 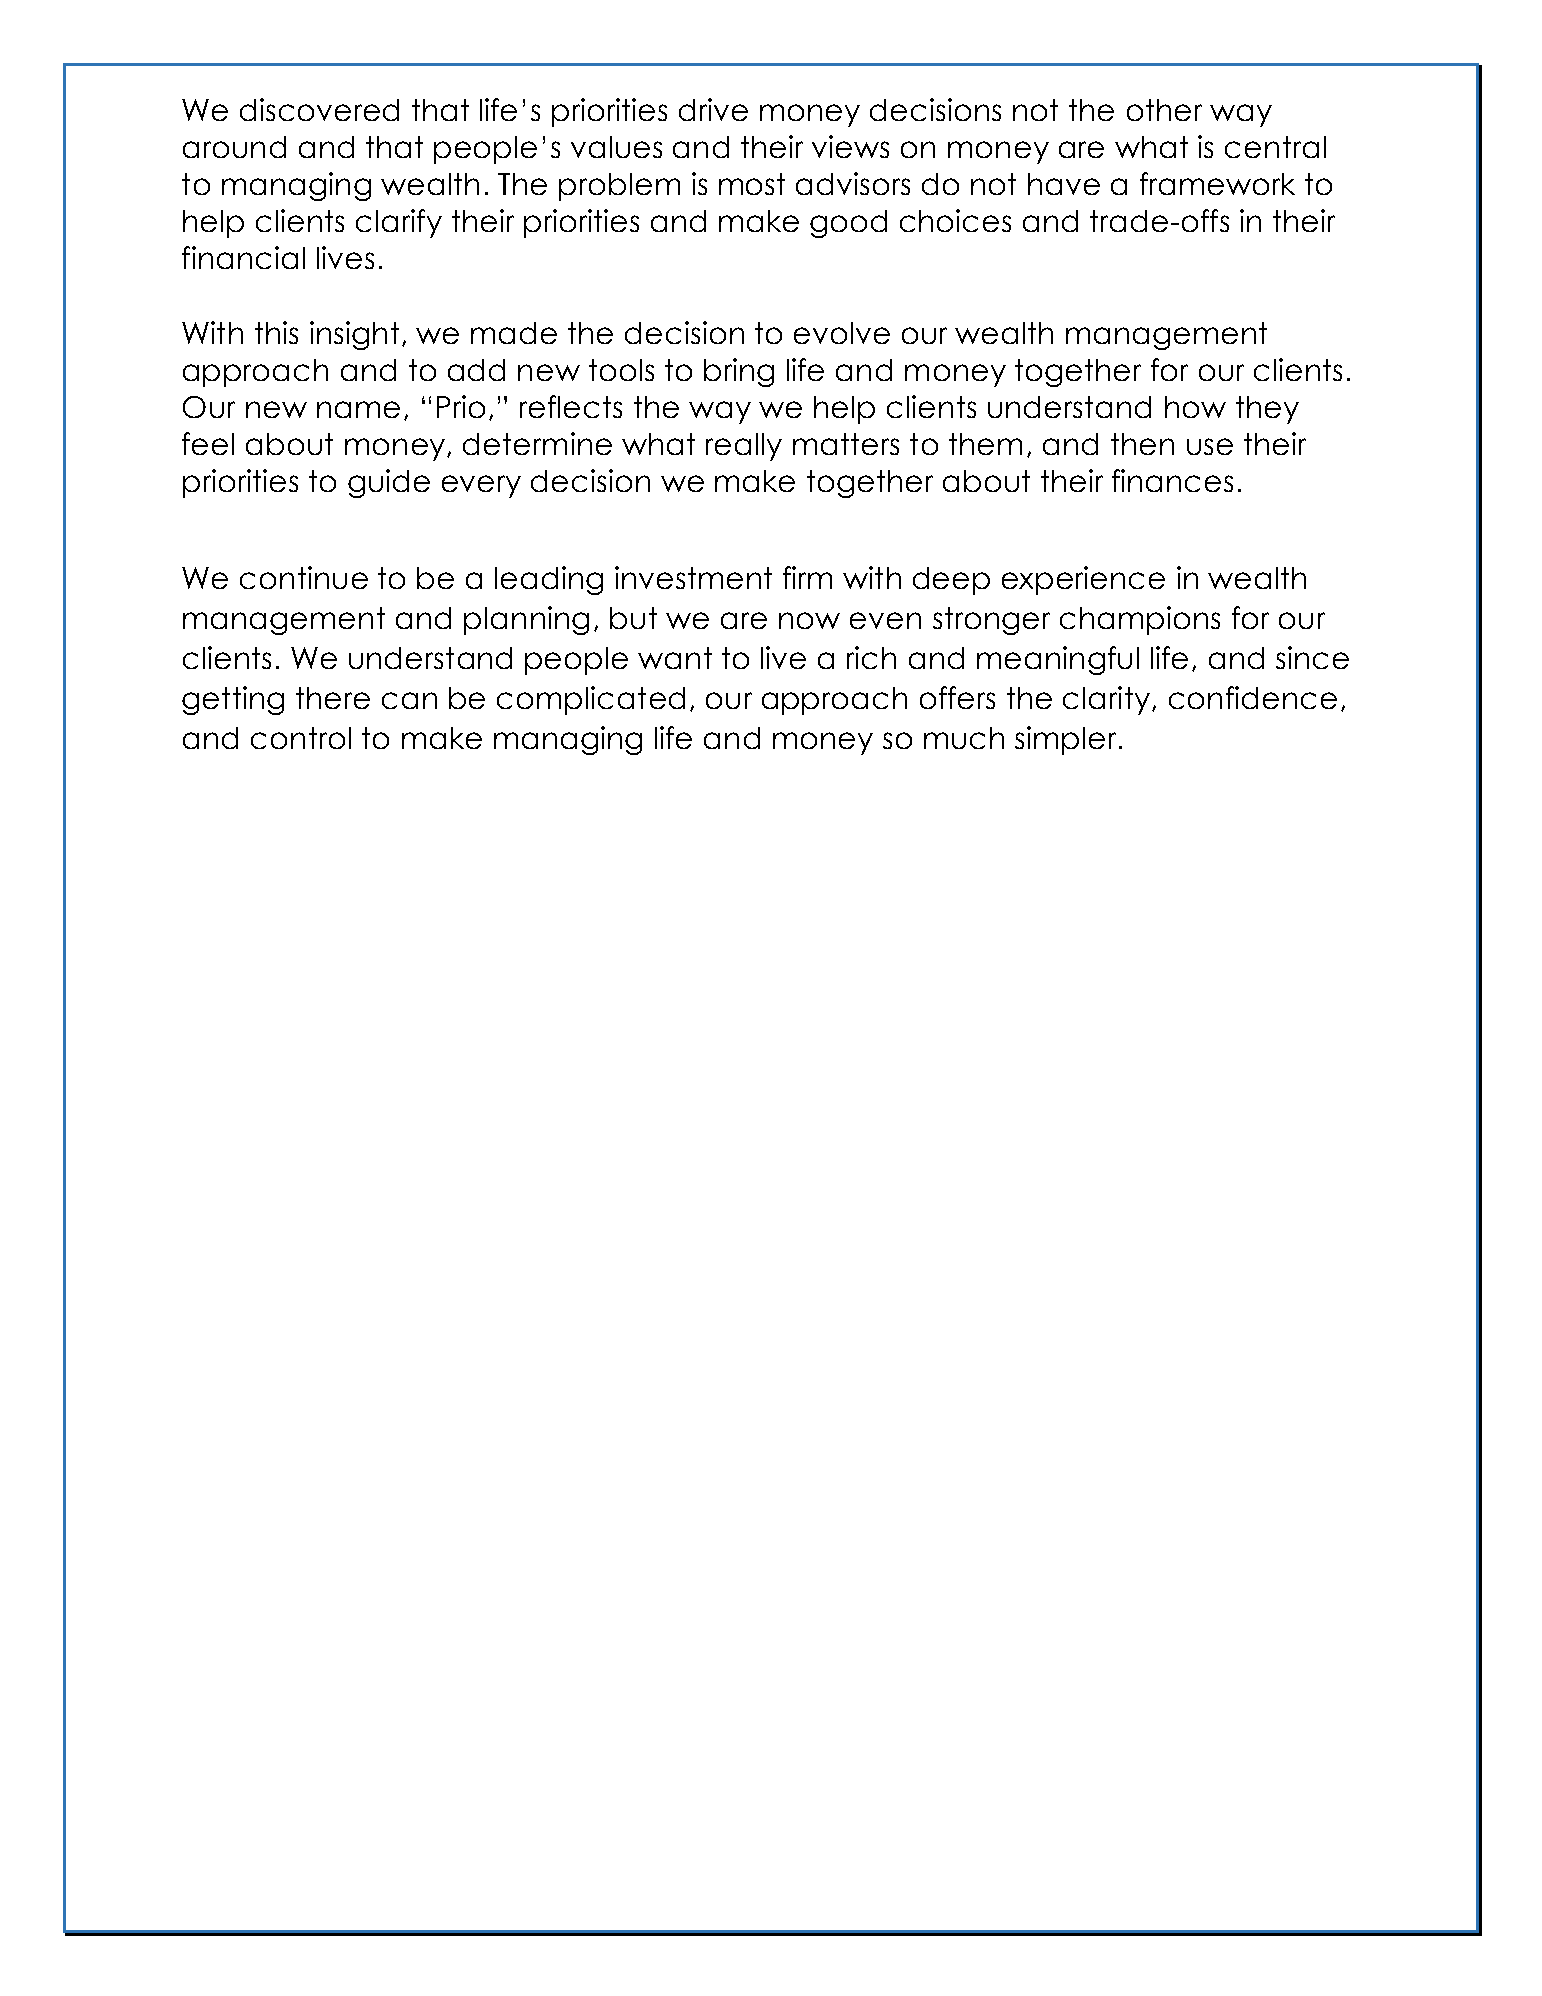 I want to click on finances, so click(x=1172, y=480).
